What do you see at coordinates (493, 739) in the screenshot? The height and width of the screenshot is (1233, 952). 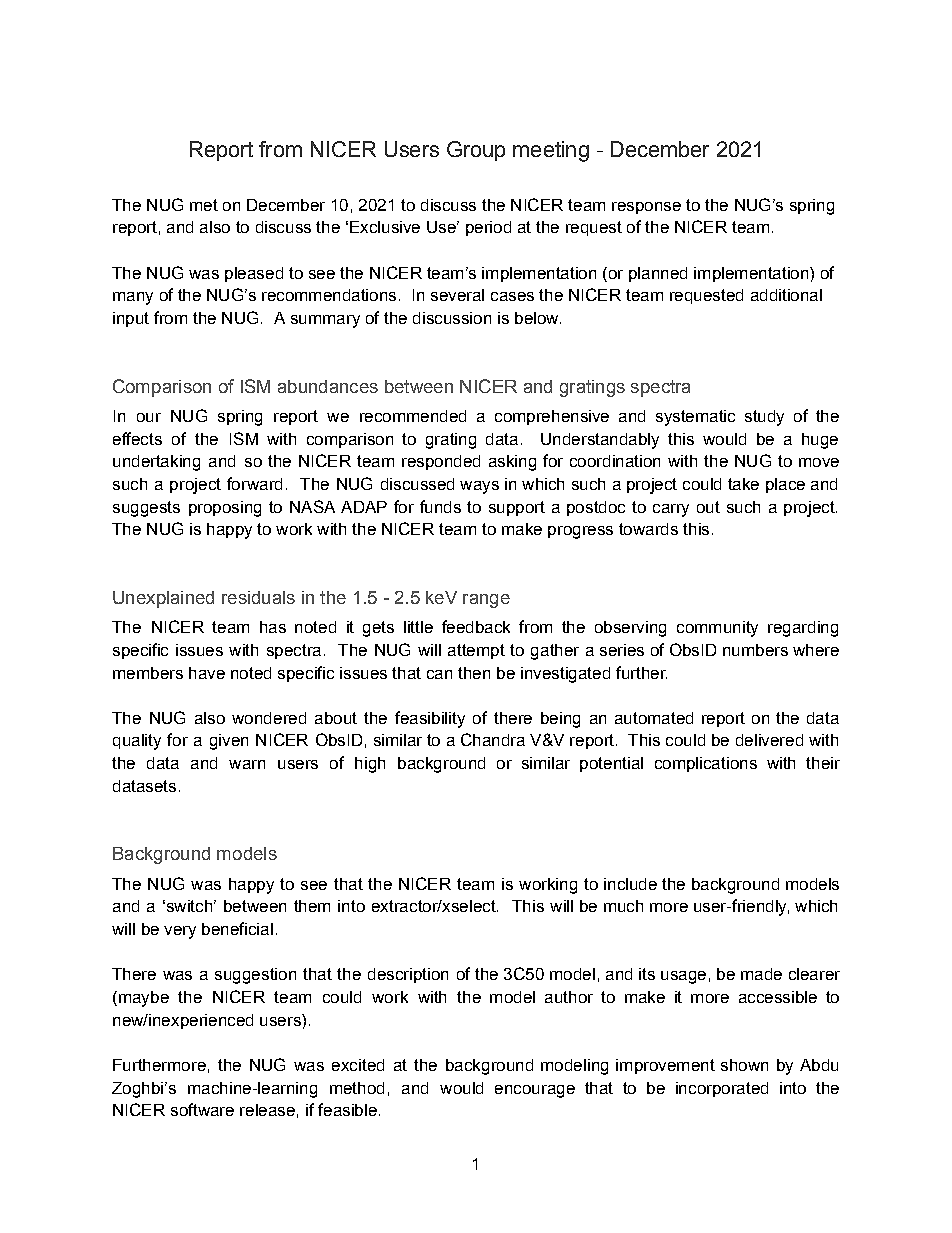 I see `Chandra` at bounding box center [493, 739].
